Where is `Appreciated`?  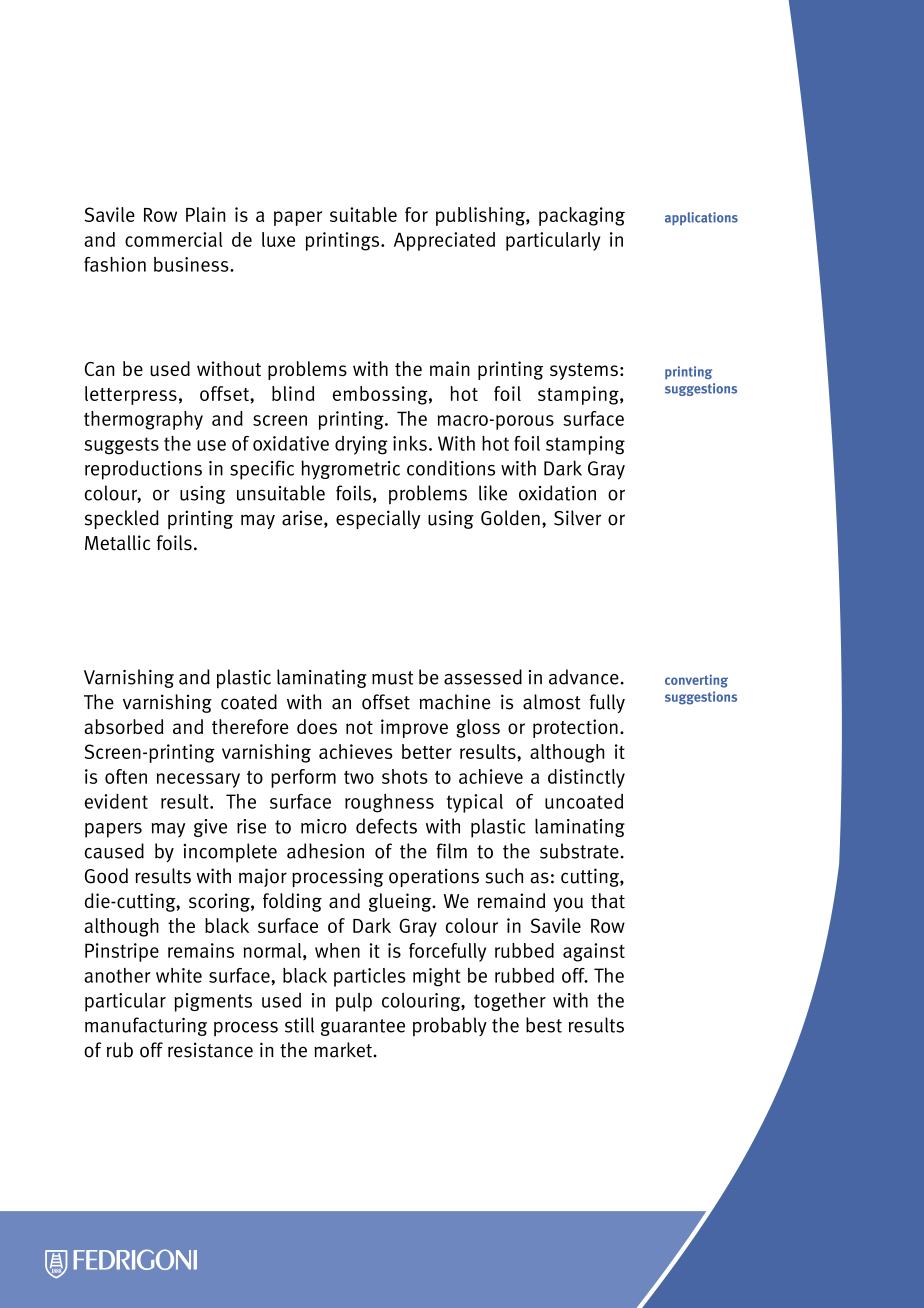 Appreciated is located at coordinates (444, 241).
